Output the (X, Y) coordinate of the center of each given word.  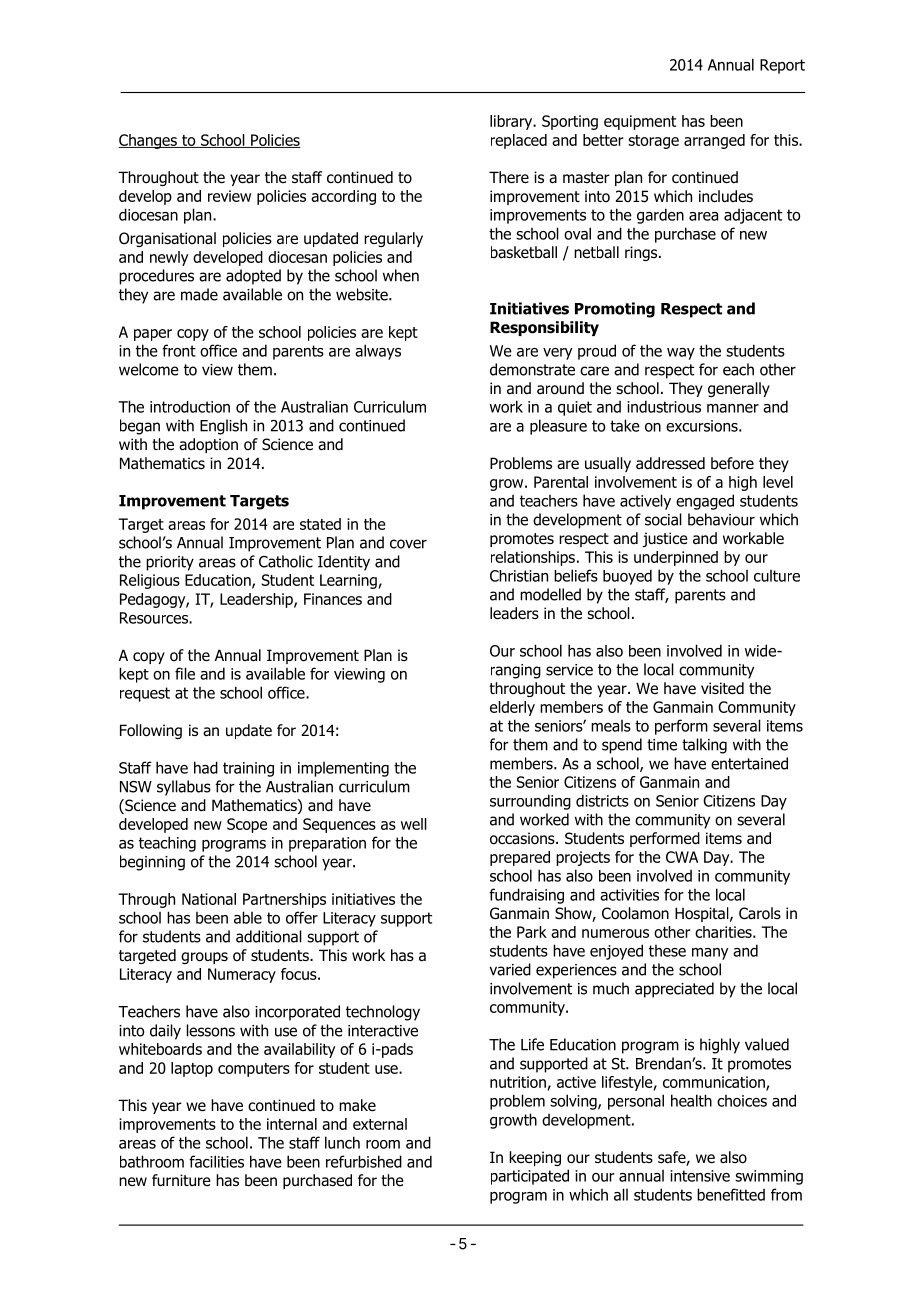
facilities (216, 1161)
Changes (149, 141)
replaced (519, 141)
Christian (519, 576)
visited (722, 688)
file (185, 673)
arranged (714, 141)
